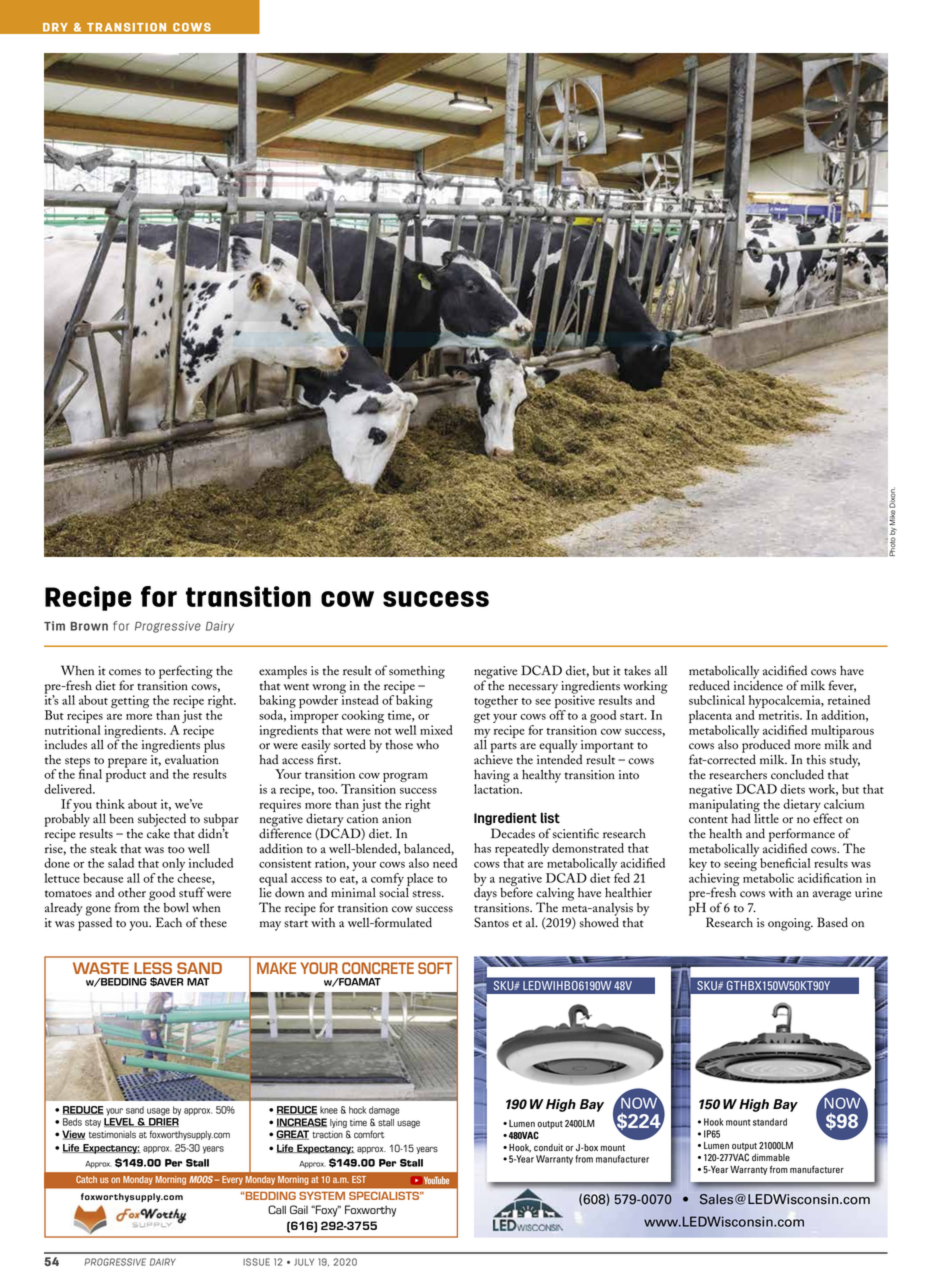 Image resolution: width=932 pixels, height=1288 pixels. I want to click on perfecting, so click(186, 672).
